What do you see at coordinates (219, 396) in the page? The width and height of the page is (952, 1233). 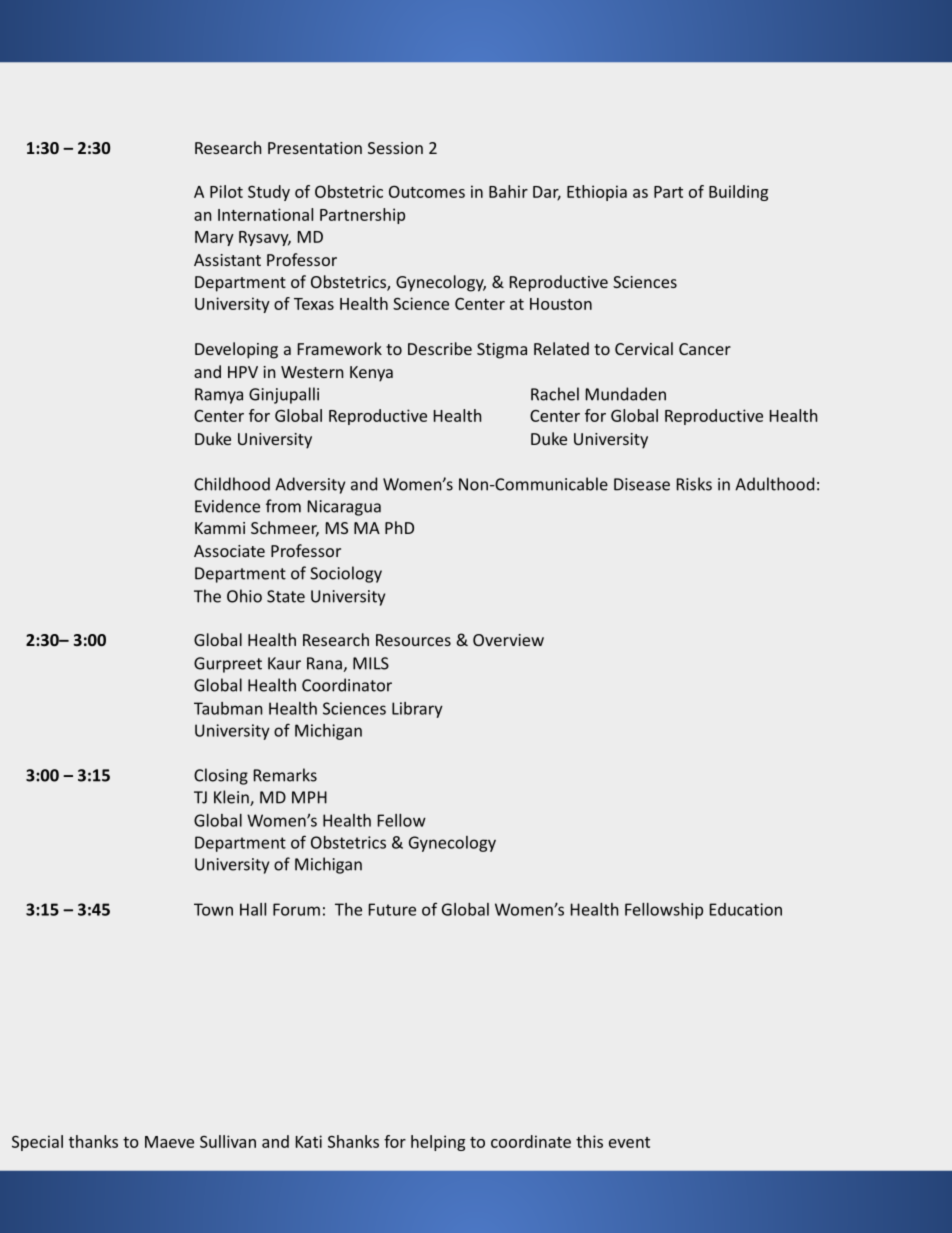 I see `Ramya` at bounding box center [219, 396].
